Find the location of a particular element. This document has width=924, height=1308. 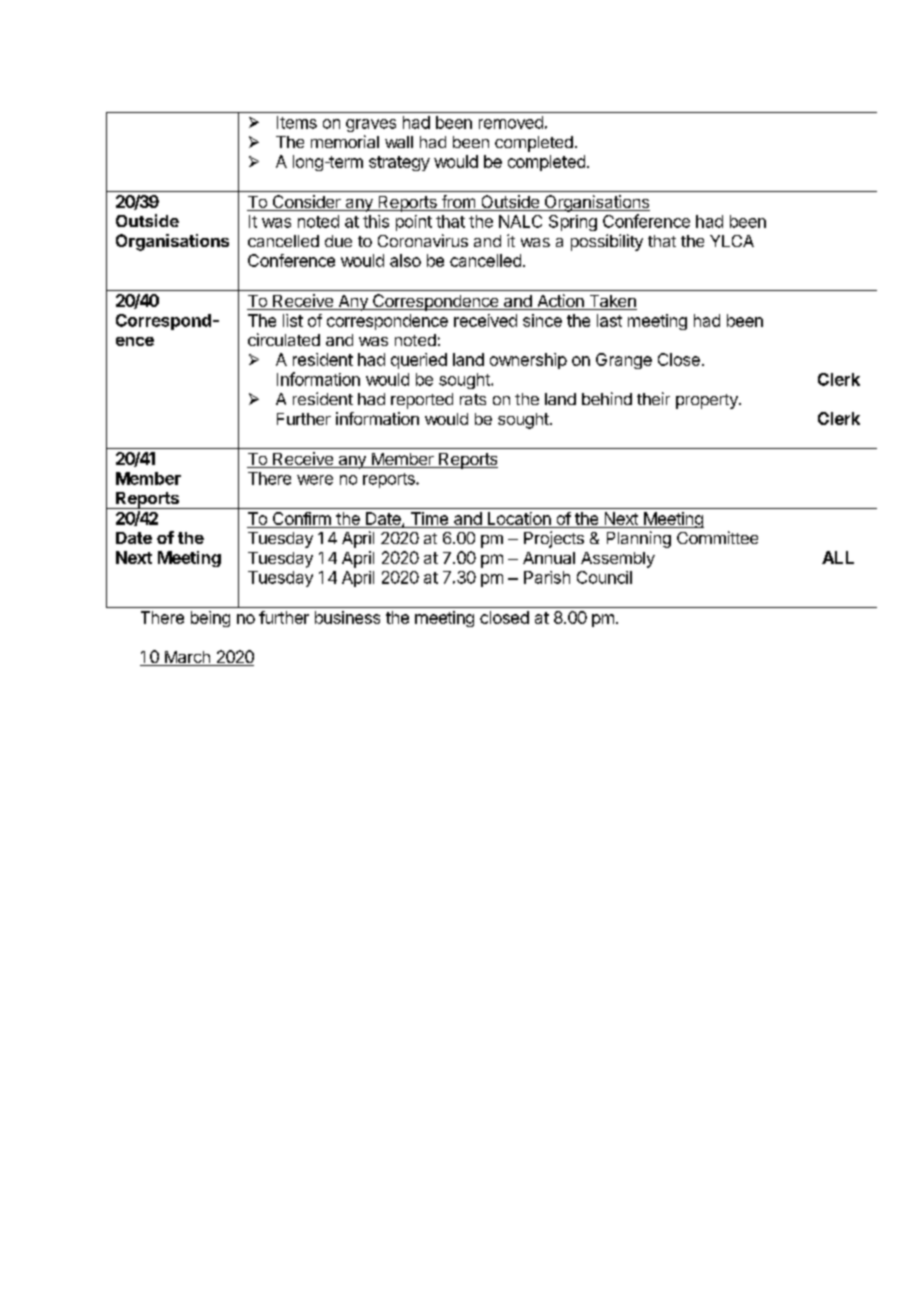

their is located at coordinates (653, 398).
